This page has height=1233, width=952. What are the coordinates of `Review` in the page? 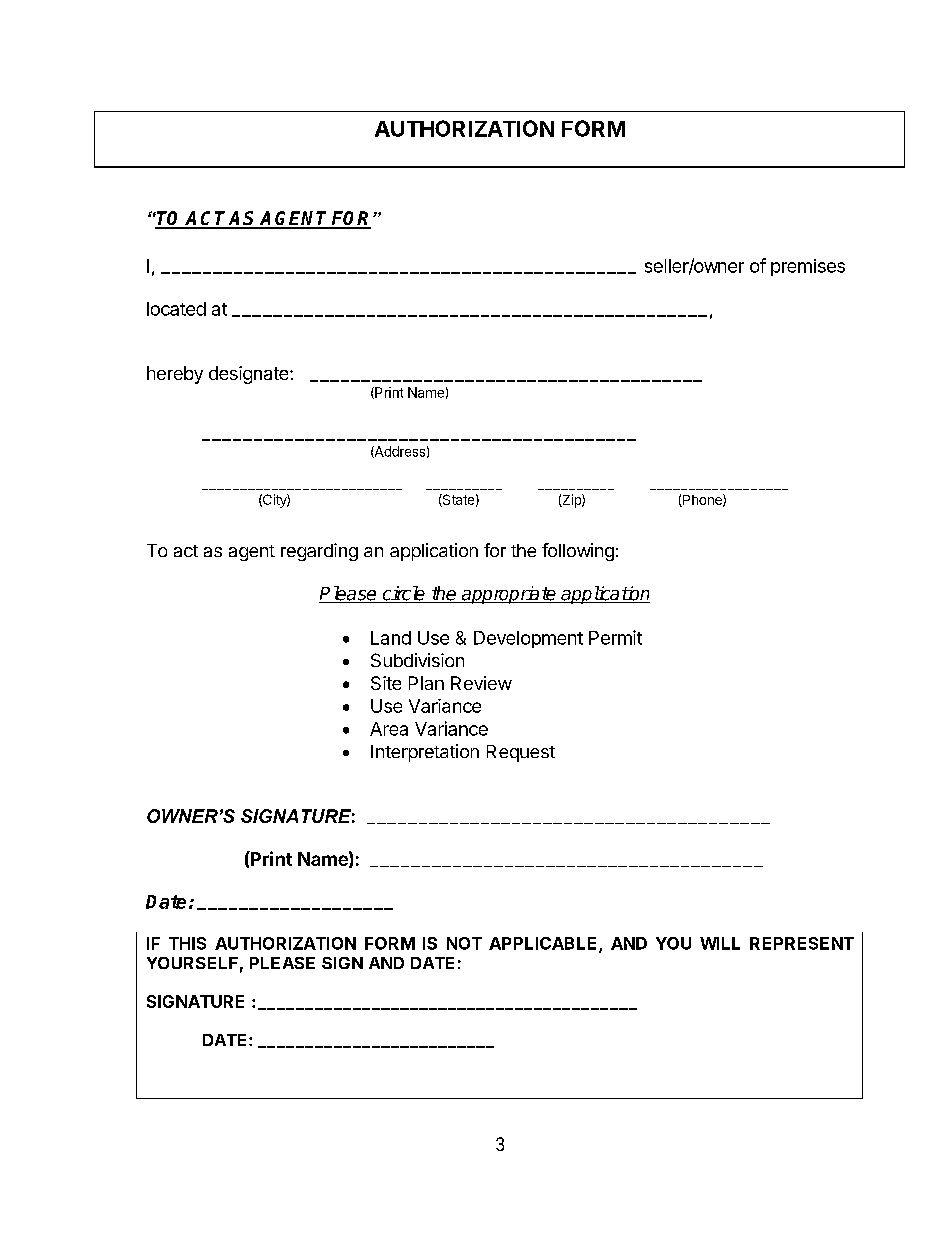 It's located at (481, 683).
